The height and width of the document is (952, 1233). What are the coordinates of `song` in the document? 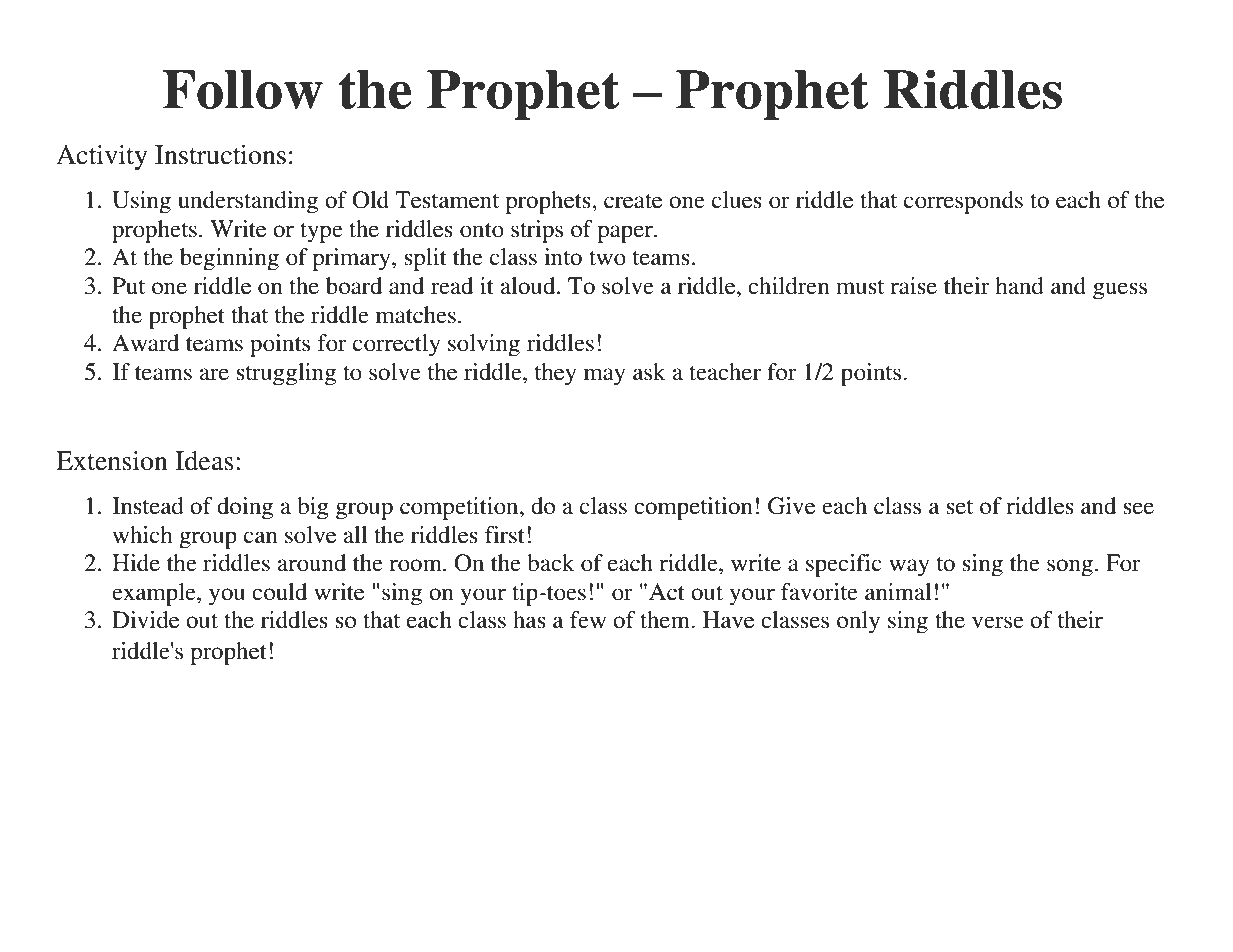 It's located at (1070, 568).
